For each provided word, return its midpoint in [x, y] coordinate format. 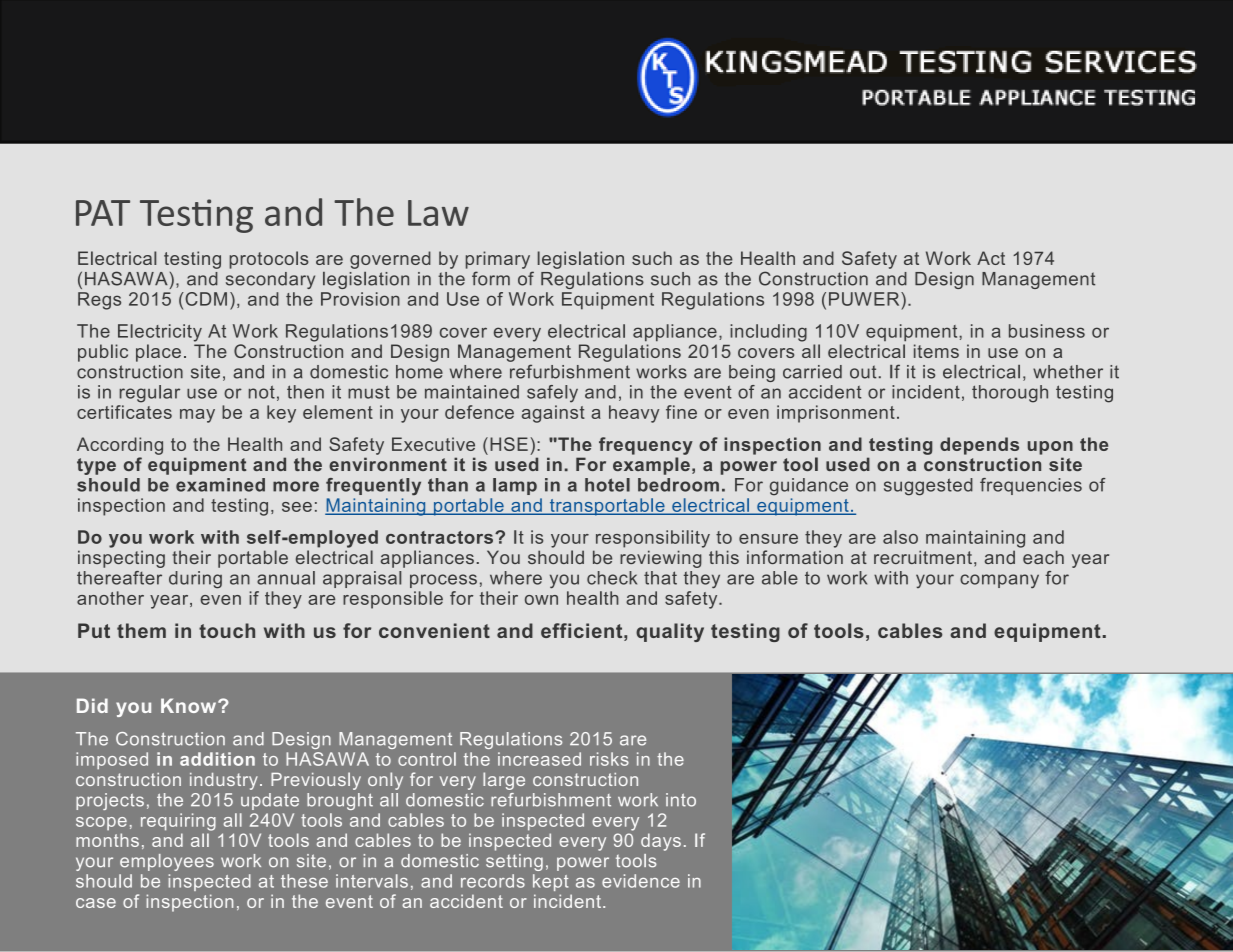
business [1047, 331]
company [999, 581]
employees [167, 862]
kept [550, 882]
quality [670, 632]
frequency [646, 446]
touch [227, 630]
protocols [269, 260]
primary [498, 260]
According [120, 446]
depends [979, 446]
